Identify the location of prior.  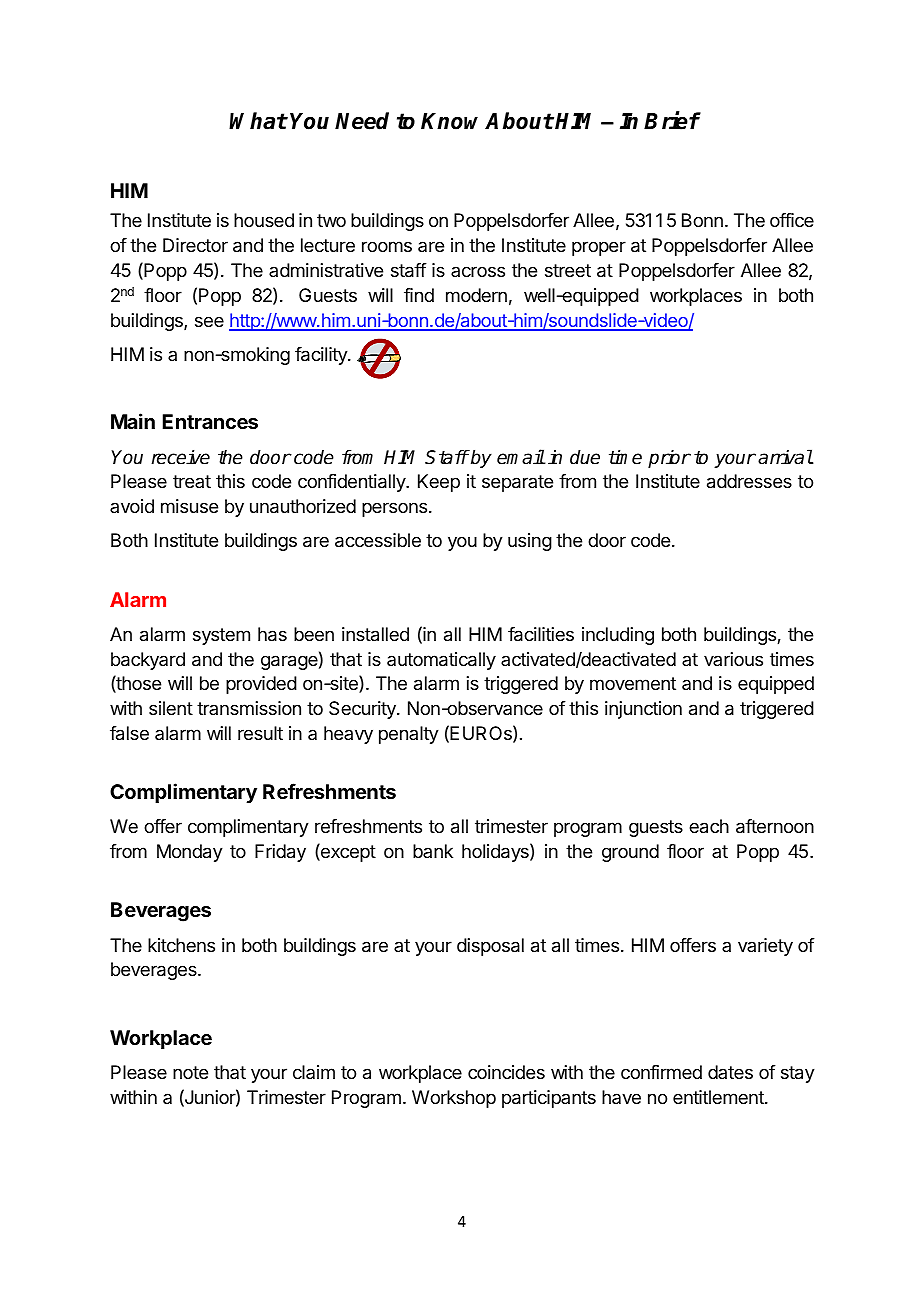
(669, 459).
